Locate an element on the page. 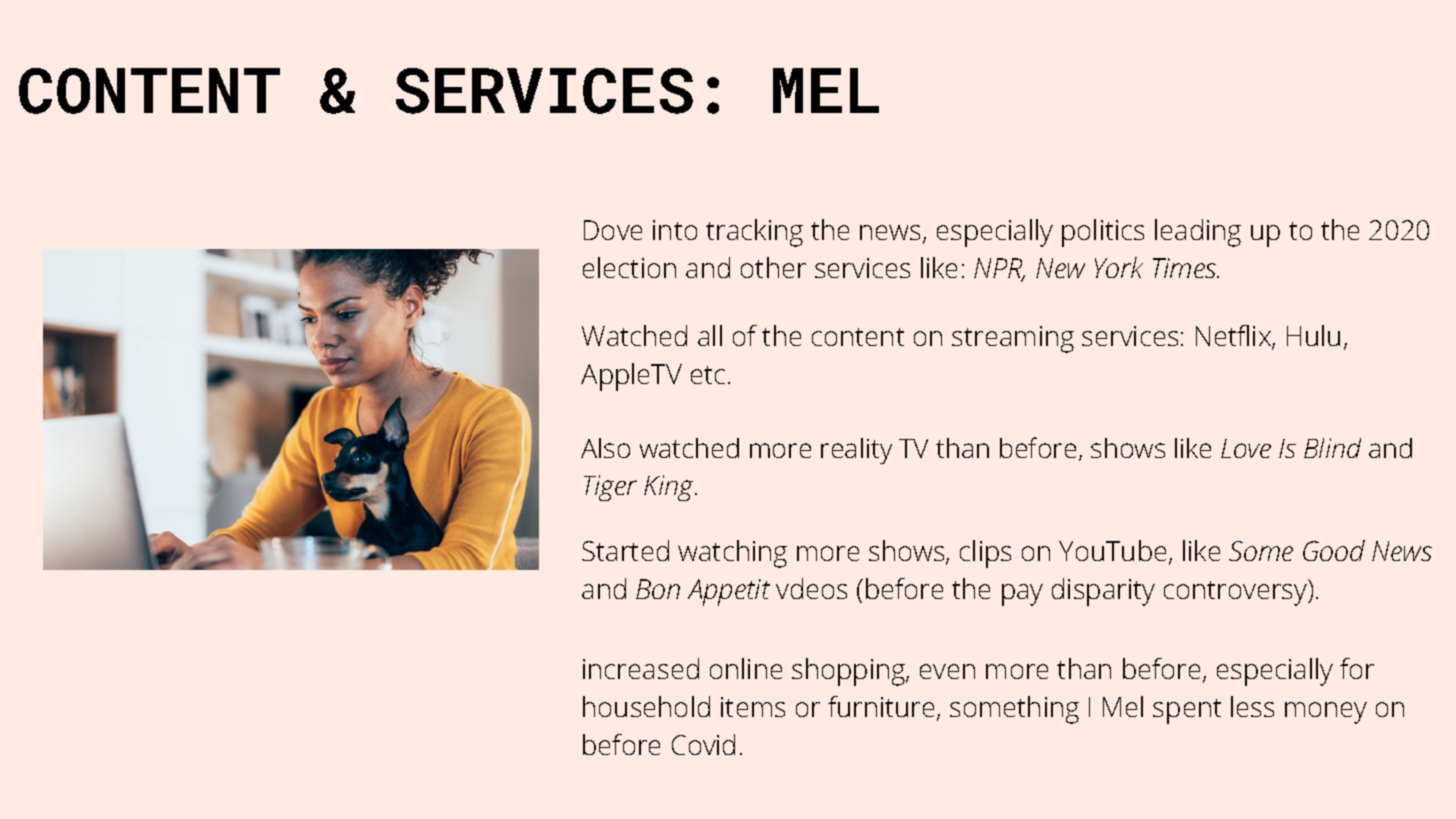  Love is located at coordinates (1246, 448).
